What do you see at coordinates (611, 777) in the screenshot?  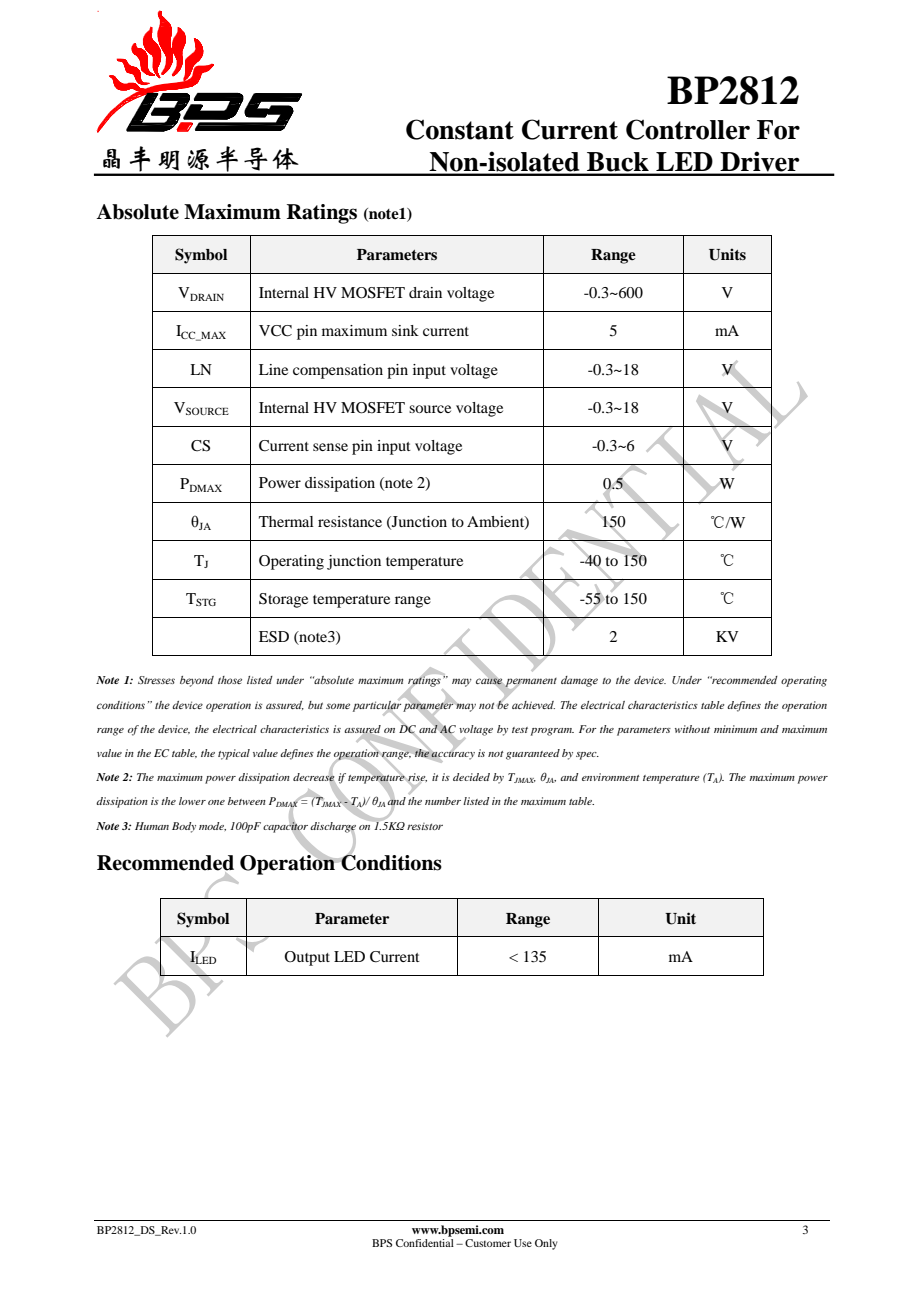 I see `environment` at bounding box center [611, 777].
